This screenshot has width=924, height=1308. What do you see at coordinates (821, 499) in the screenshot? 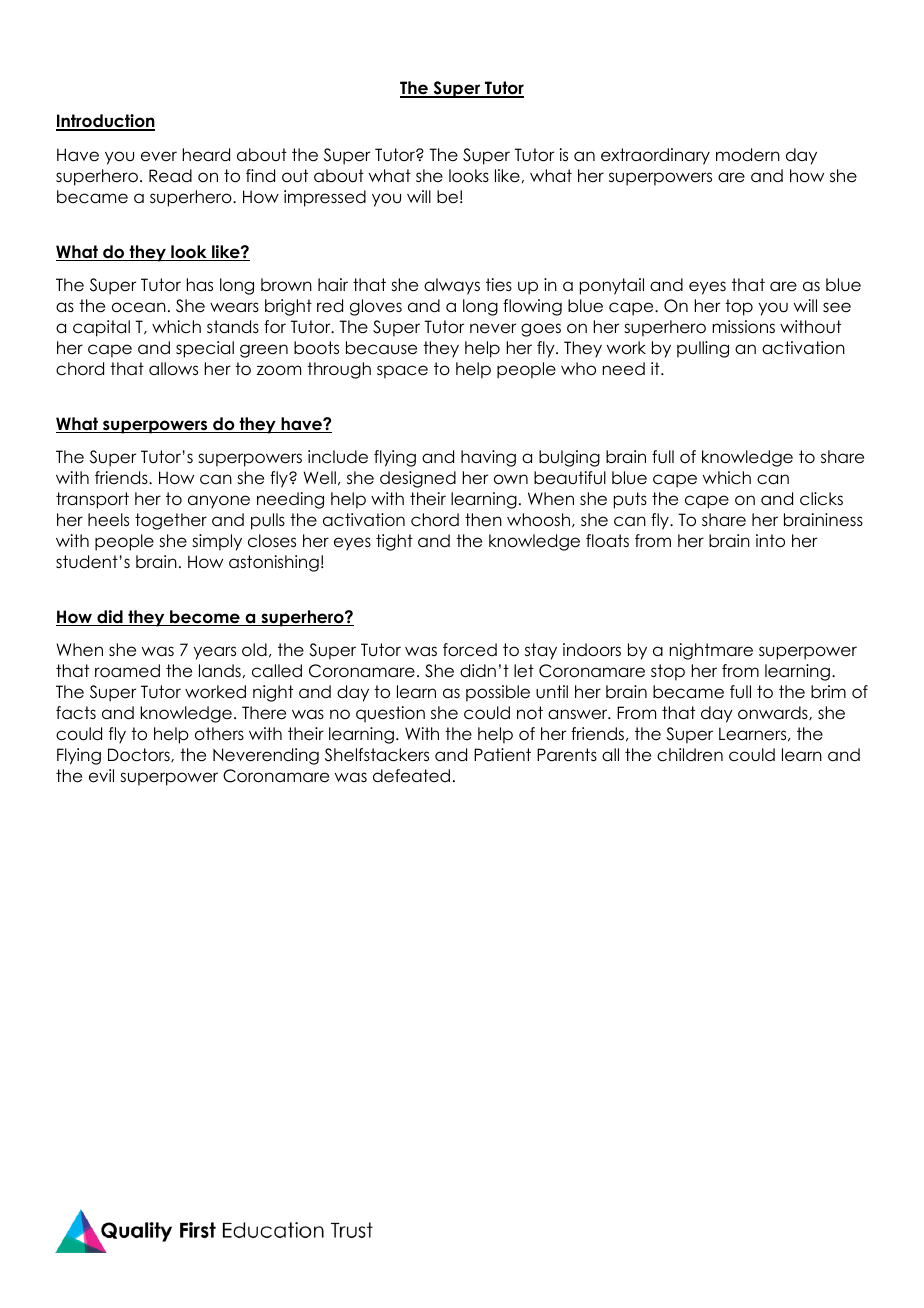
I see `clicks` at bounding box center [821, 499].
